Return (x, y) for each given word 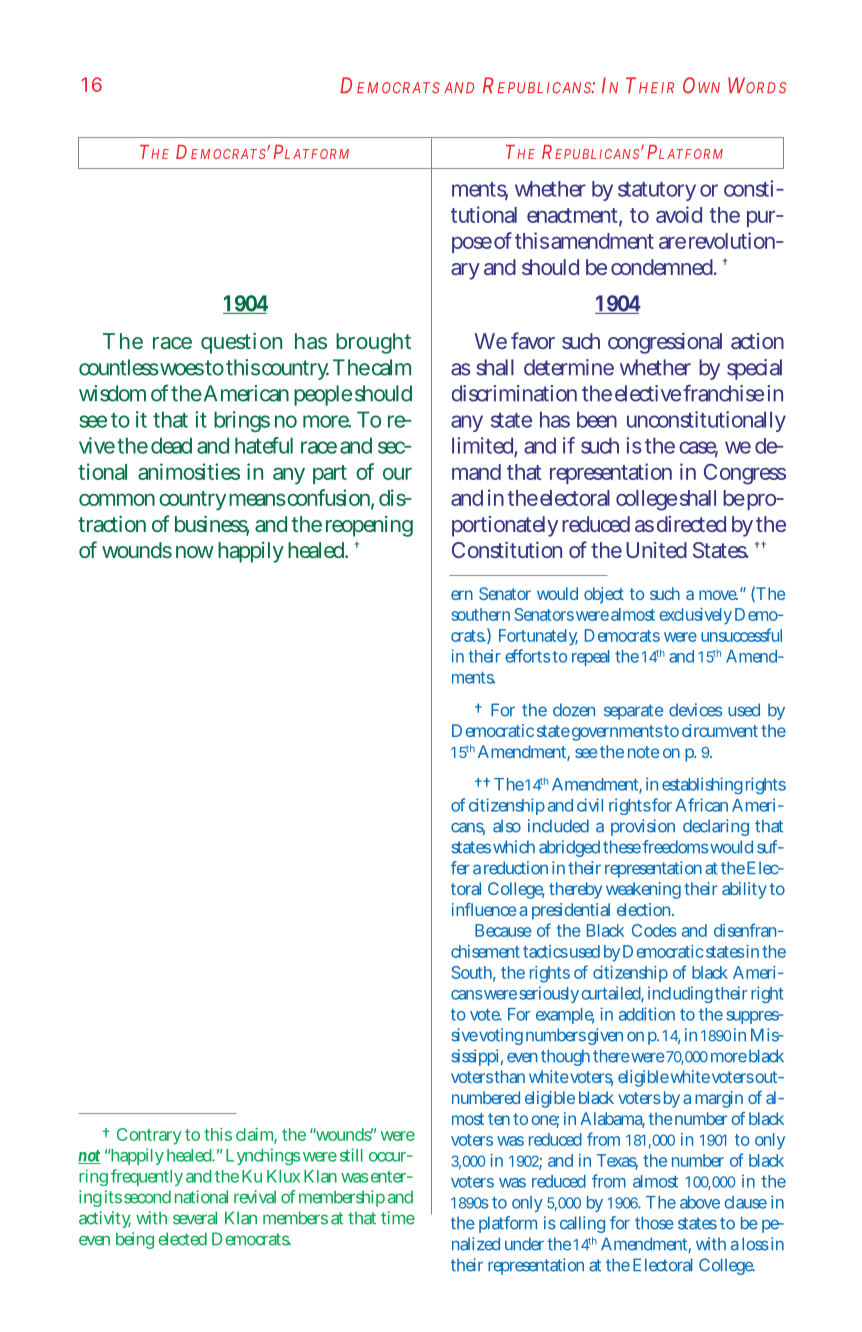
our (397, 473)
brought (373, 343)
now (195, 552)
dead (171, 445)
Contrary (149, 1136)
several (195, 1218)
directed (691, 524)
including (680, 994)
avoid (679, 214)
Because (503, 930)
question (241, 343)
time (398, 1218)
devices (695, 710)
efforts (527, 656)
